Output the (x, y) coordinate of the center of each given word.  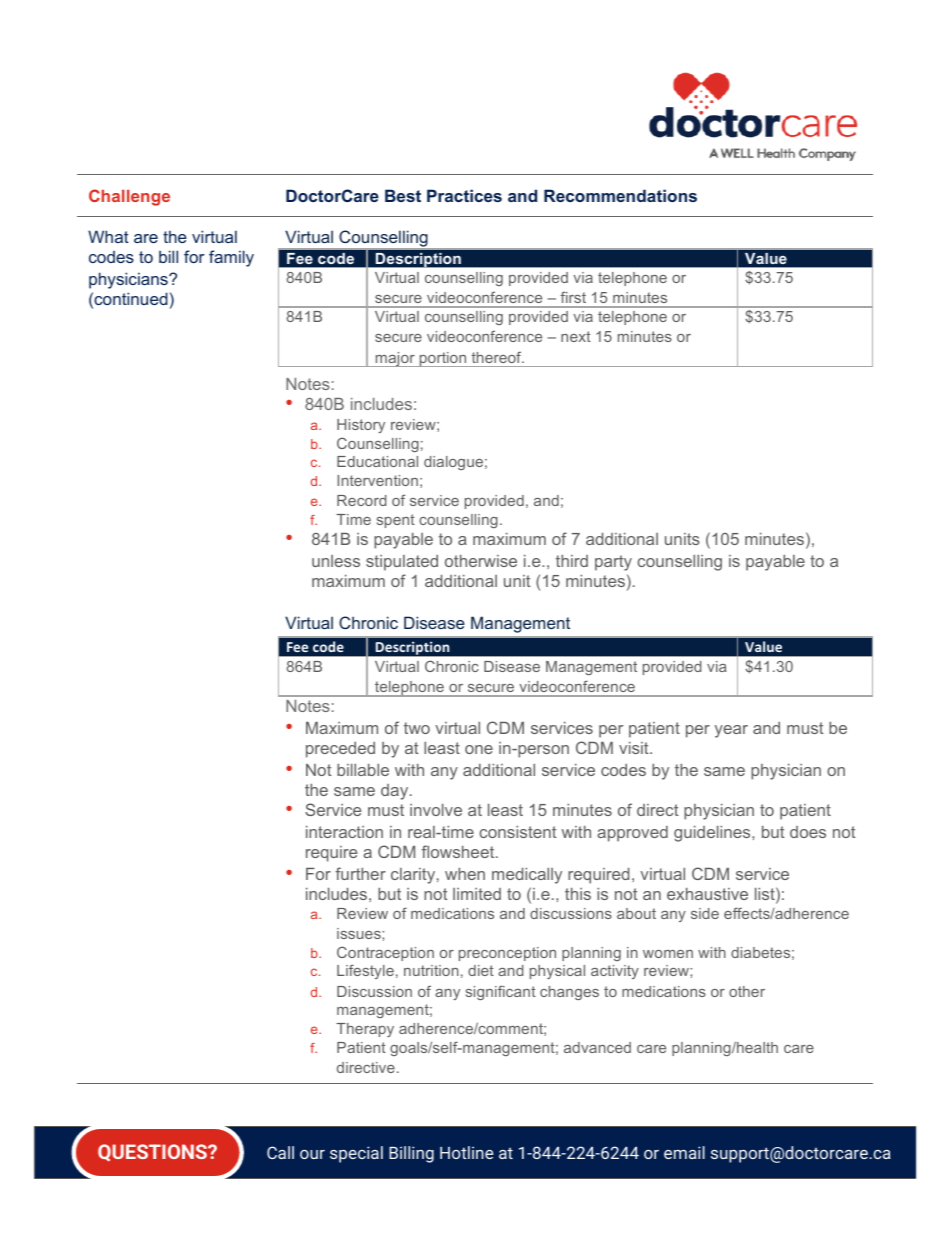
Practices (464, 195)
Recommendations (620, 195)
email (684, 1152)
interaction (344, 832)
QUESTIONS (153, 1153)
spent (396, 521)
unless (336, 561)
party (613, 563)
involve (436, 810)
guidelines (713, 834)
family (231, 258)
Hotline (466, 1152)
